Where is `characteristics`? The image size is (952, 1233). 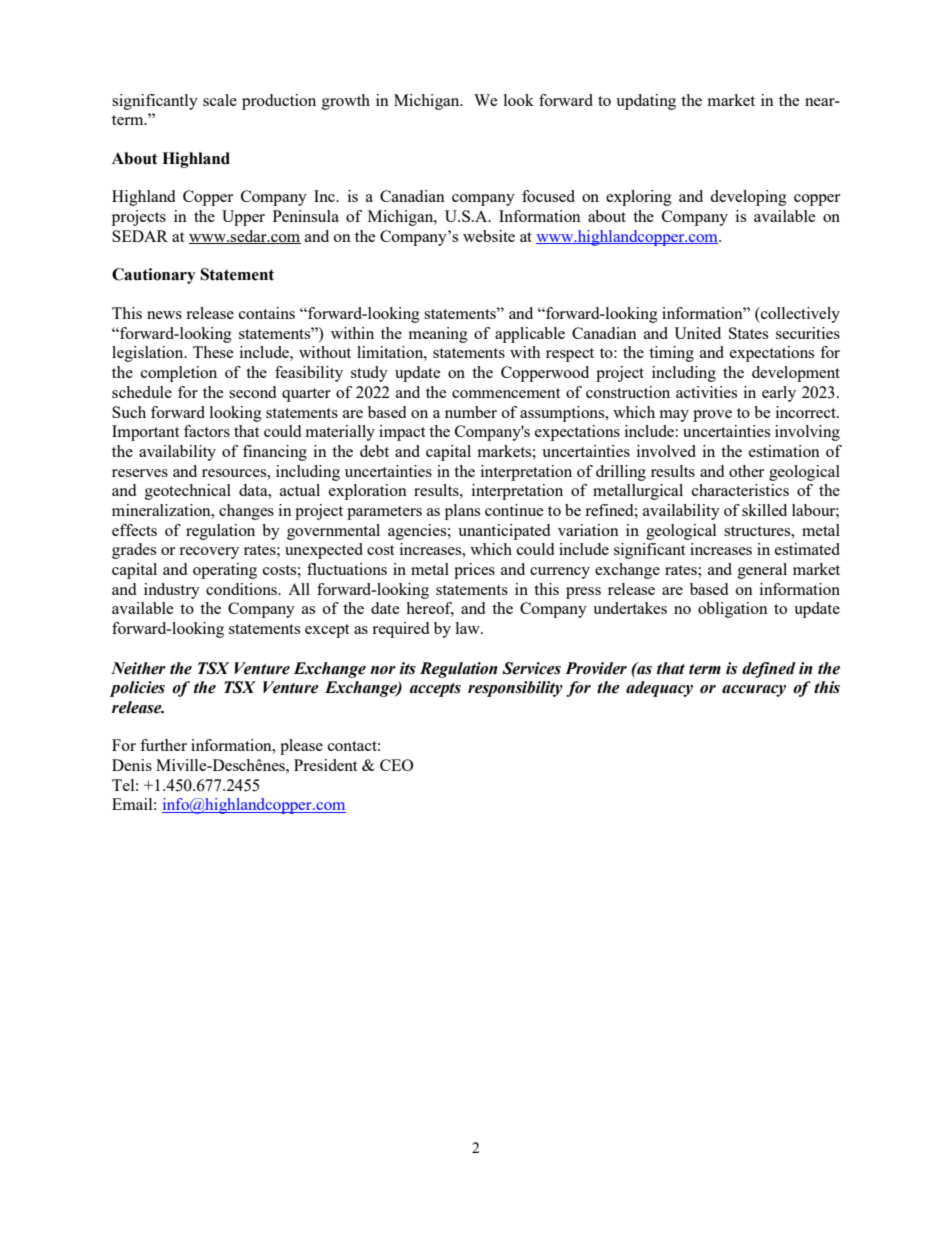
characteristics is located at coordinates (740, 490).
